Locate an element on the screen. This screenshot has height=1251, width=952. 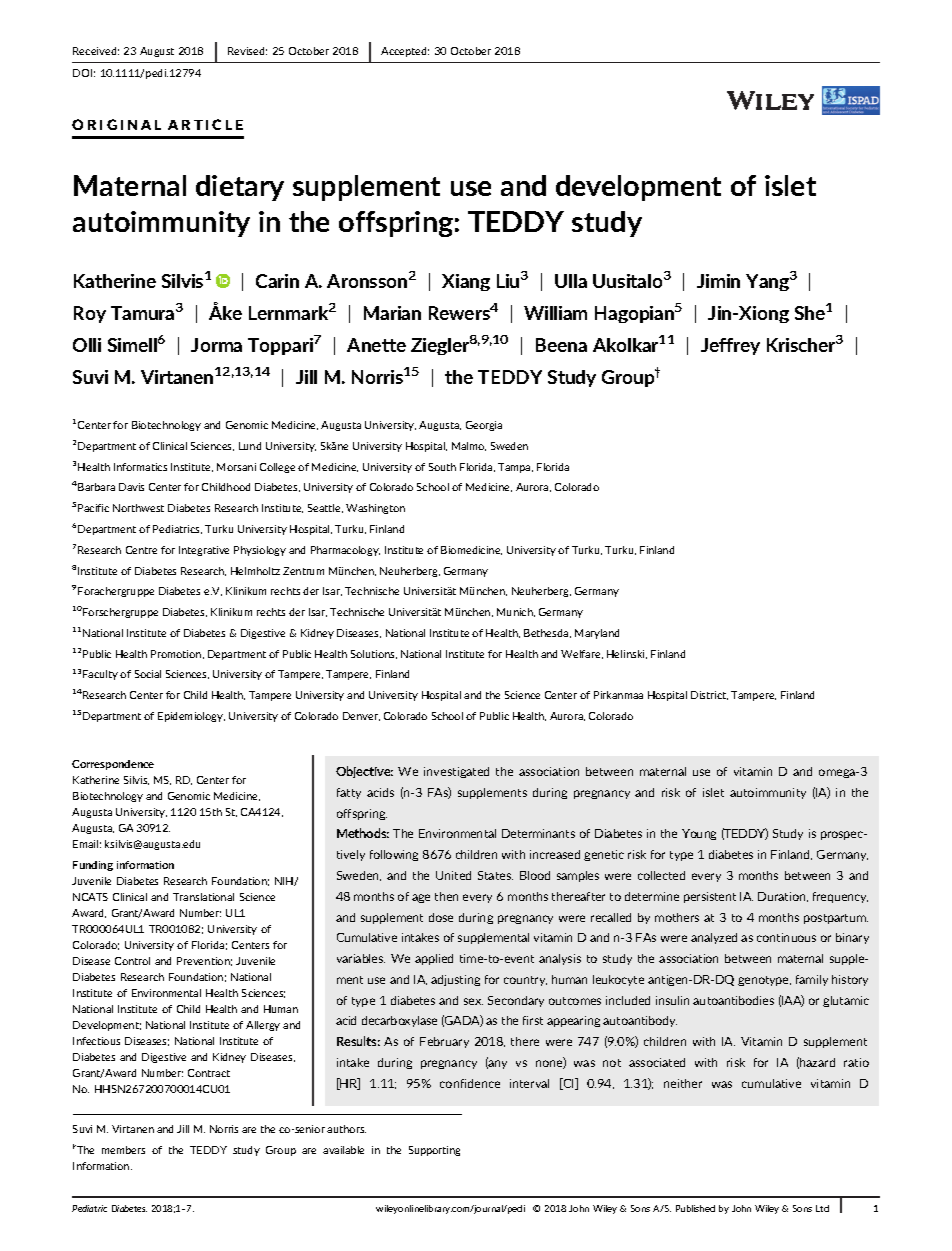
Xiang is located at coordinates (466, 282).
